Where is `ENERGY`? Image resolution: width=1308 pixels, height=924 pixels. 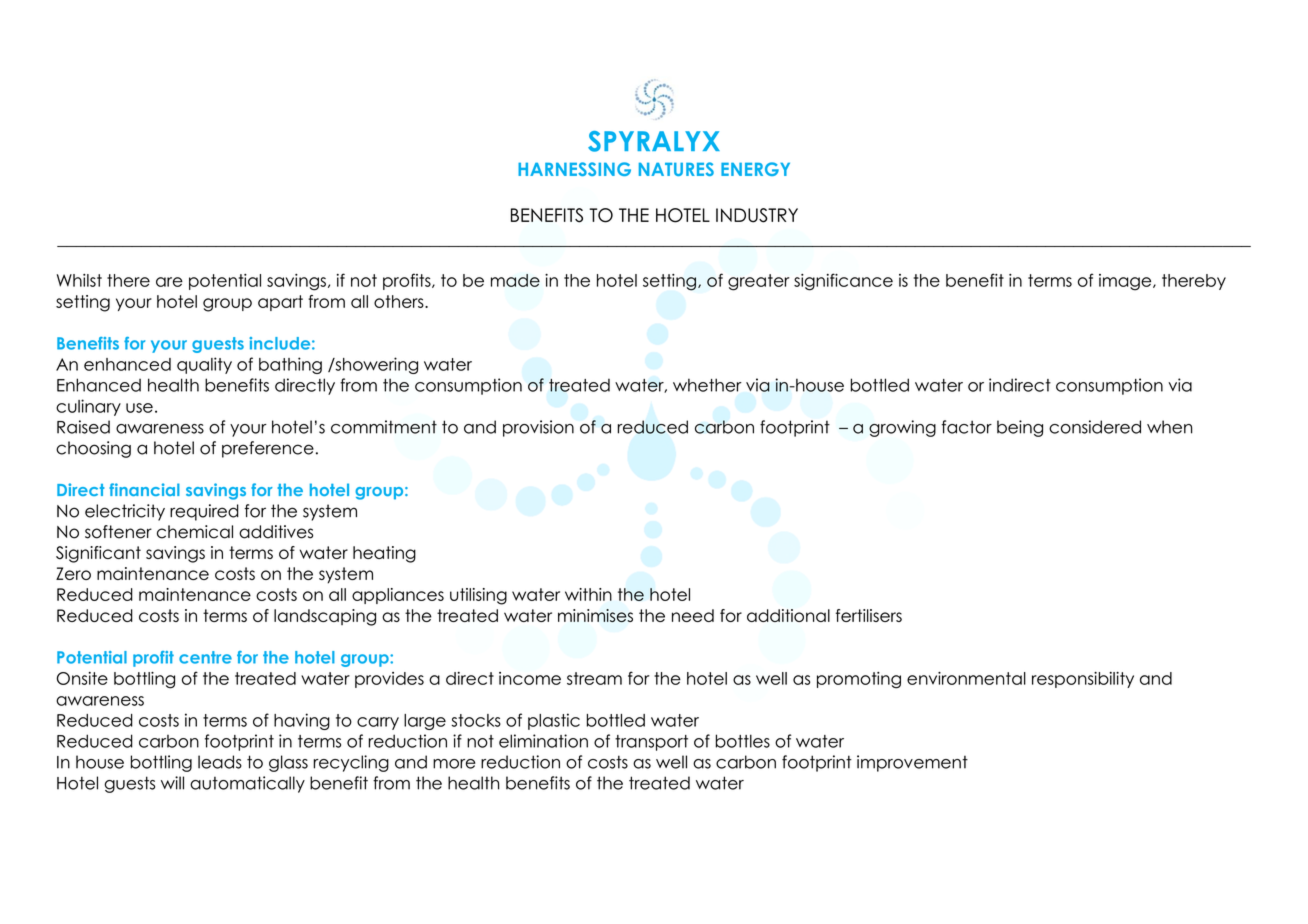 ENERGY is located at coordinates (755, 169).
